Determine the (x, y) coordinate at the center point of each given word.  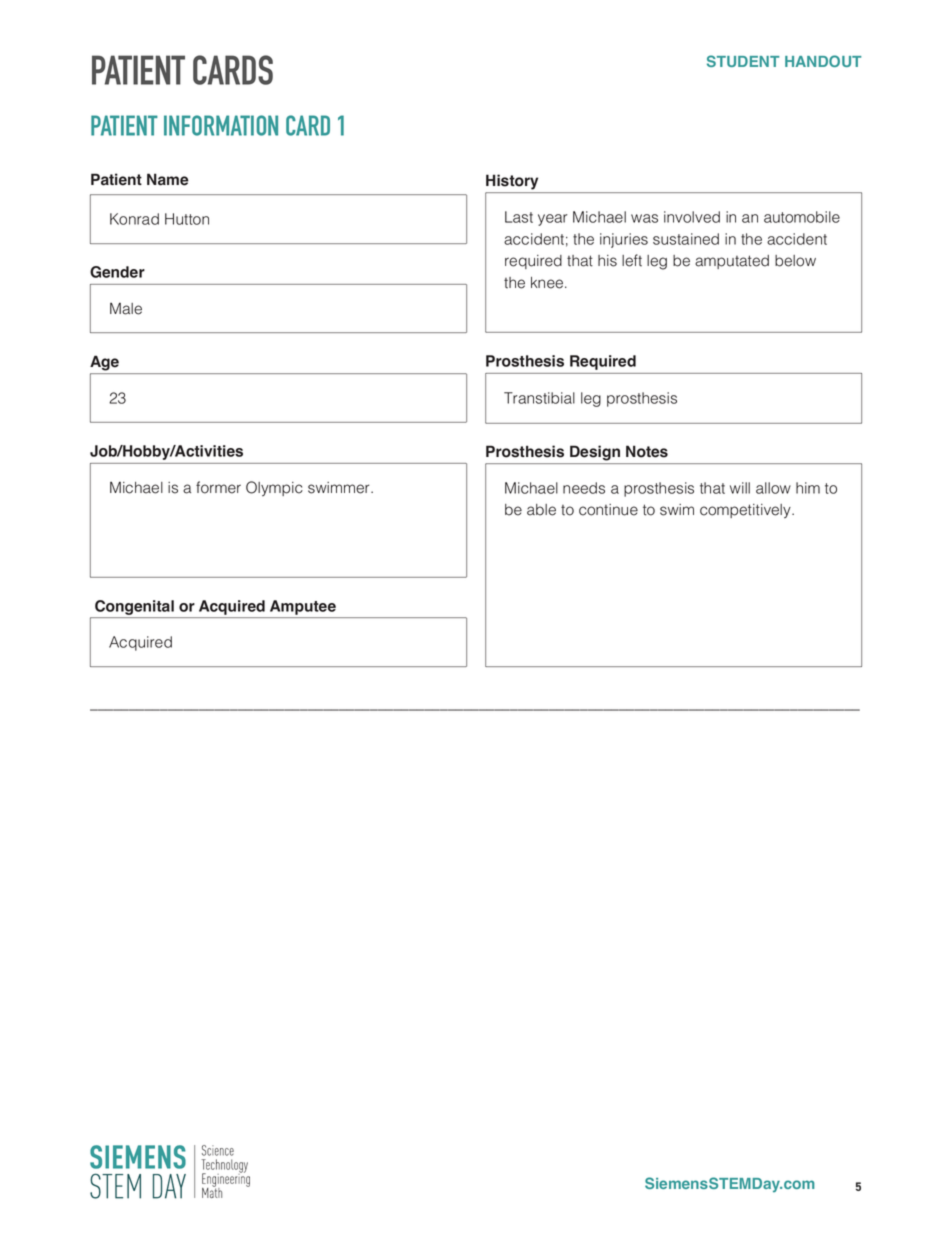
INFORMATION (221, 125)
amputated (732, 262)
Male (126, 309)
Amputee (303, 607)
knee (548, 283)
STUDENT (743, 61)
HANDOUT (823, 61)
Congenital (134, 607)
